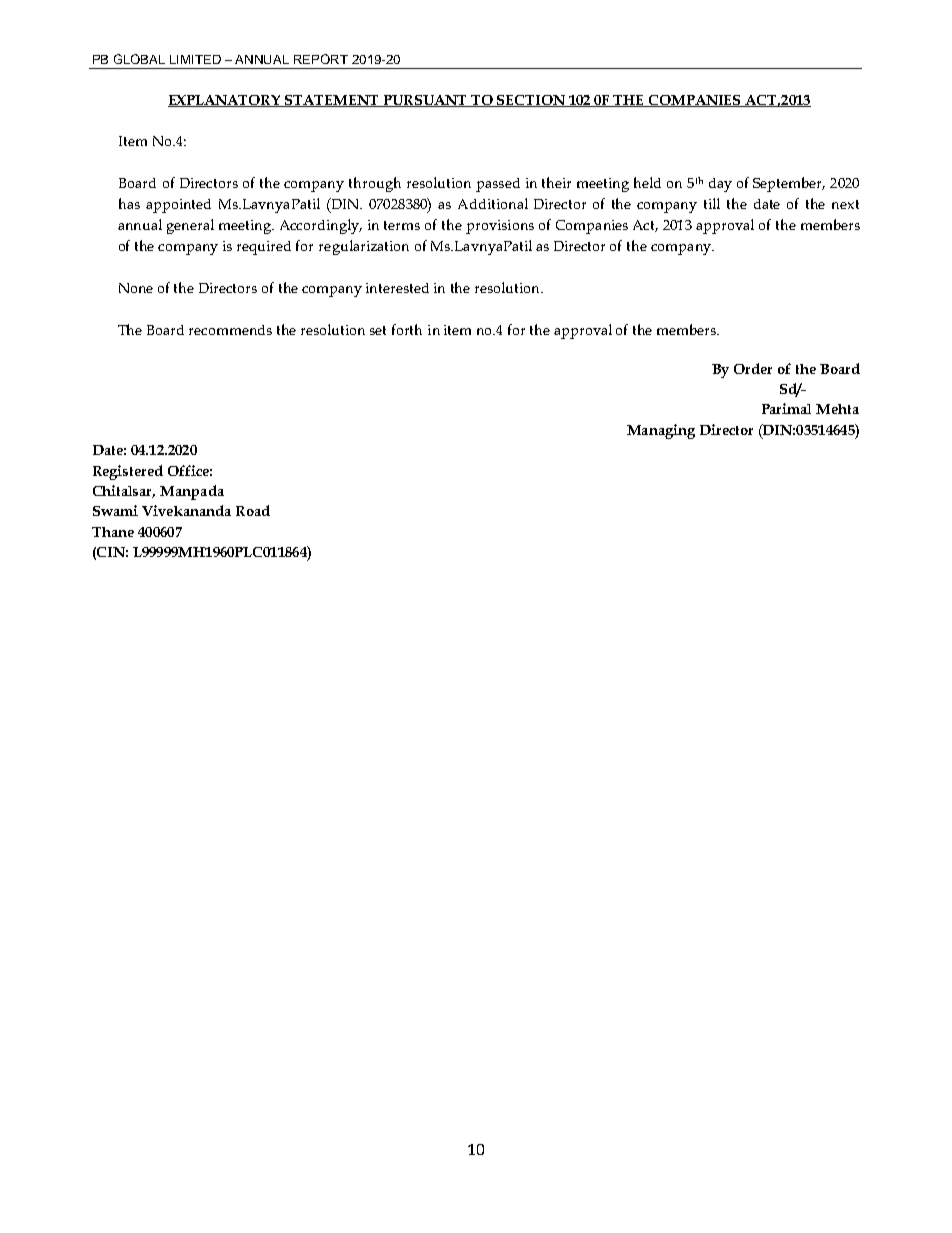  What do you see at coordinates (753, 368) in the screenshot?
I see `Order` at bounding box center [753, 368].
